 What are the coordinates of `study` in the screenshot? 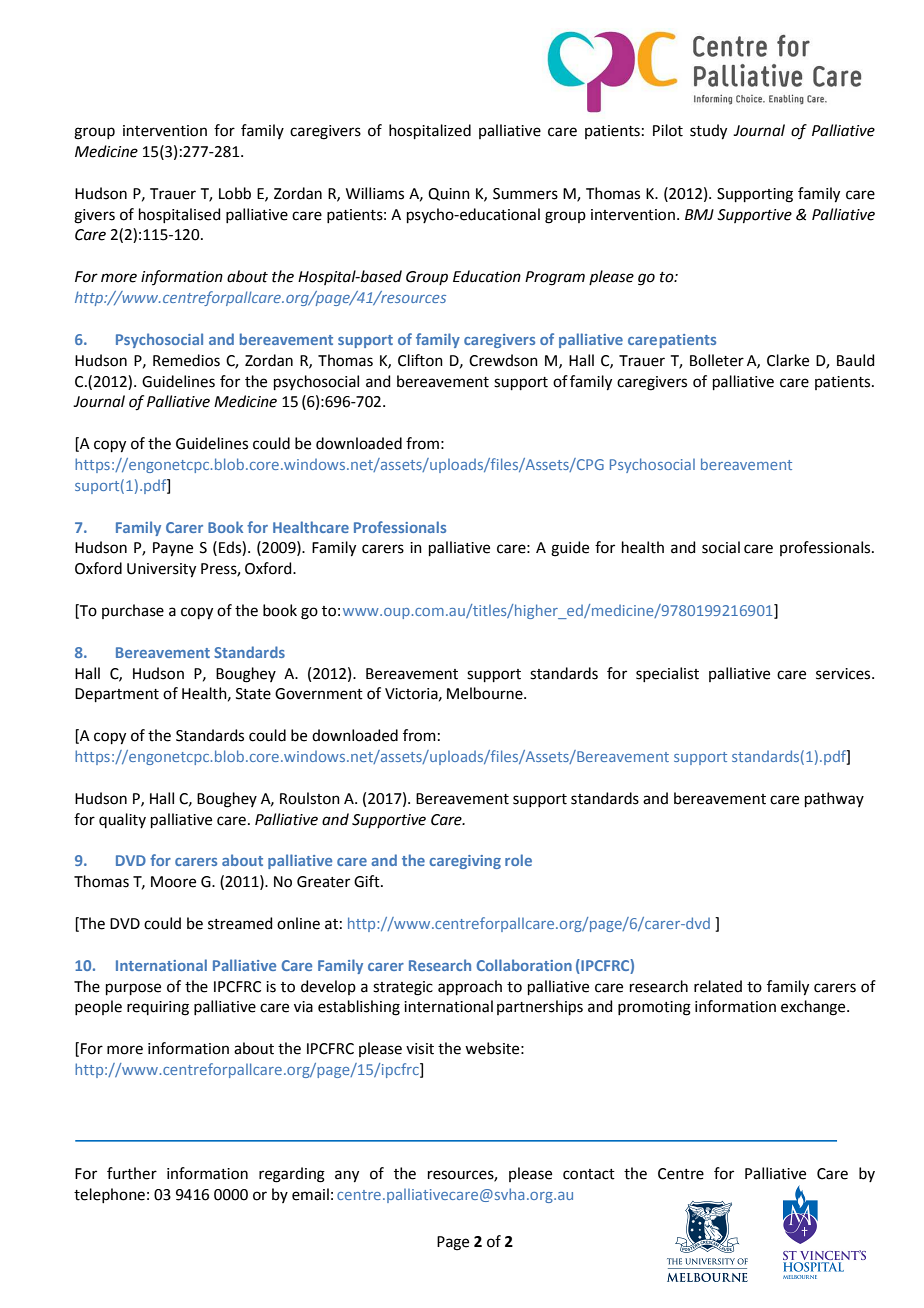 It's located at (708, 132).
